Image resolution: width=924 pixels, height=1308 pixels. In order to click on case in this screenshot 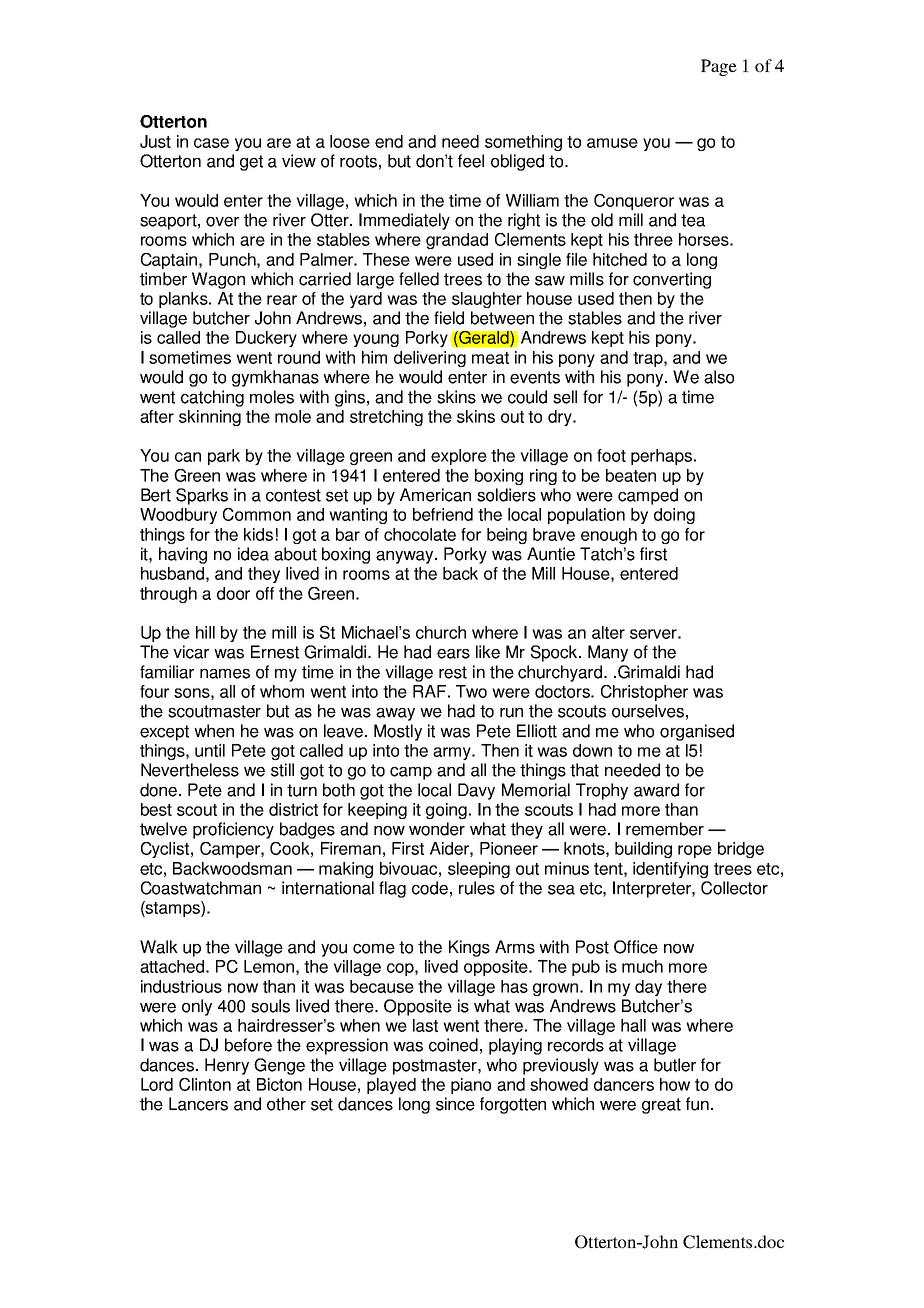, I will do `click(211, 143)`.
